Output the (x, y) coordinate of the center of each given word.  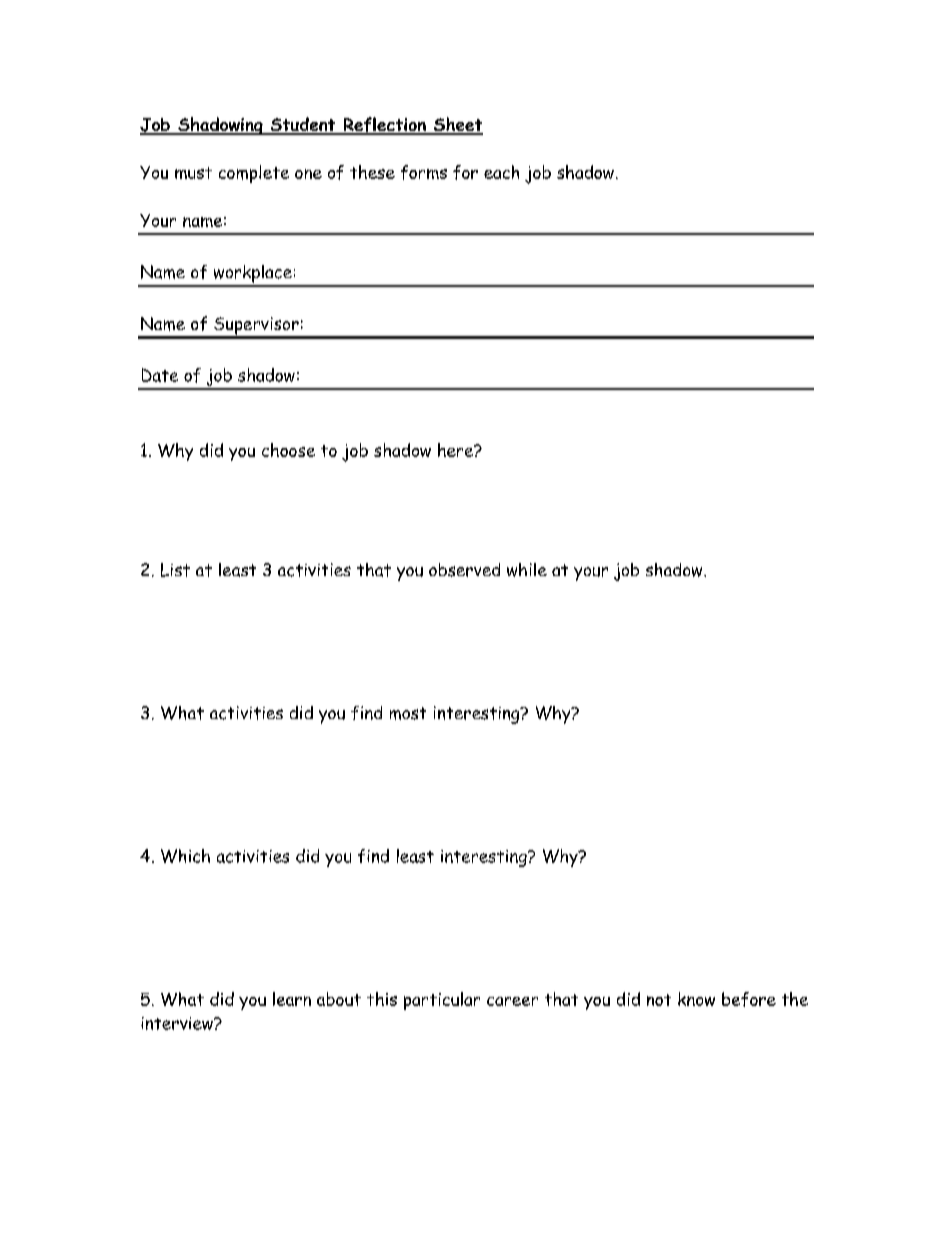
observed (464, 570)
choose (288, 450)
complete (254, 174)
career (512, 1001)
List (175, 570)
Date (160, 375)
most (408, 713)
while (527, 570)
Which (185, 856)
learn (292, 999)
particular (442, 1001)
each (501, 172)
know (696, 999)
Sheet (457, 125)
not (659, 1000)
